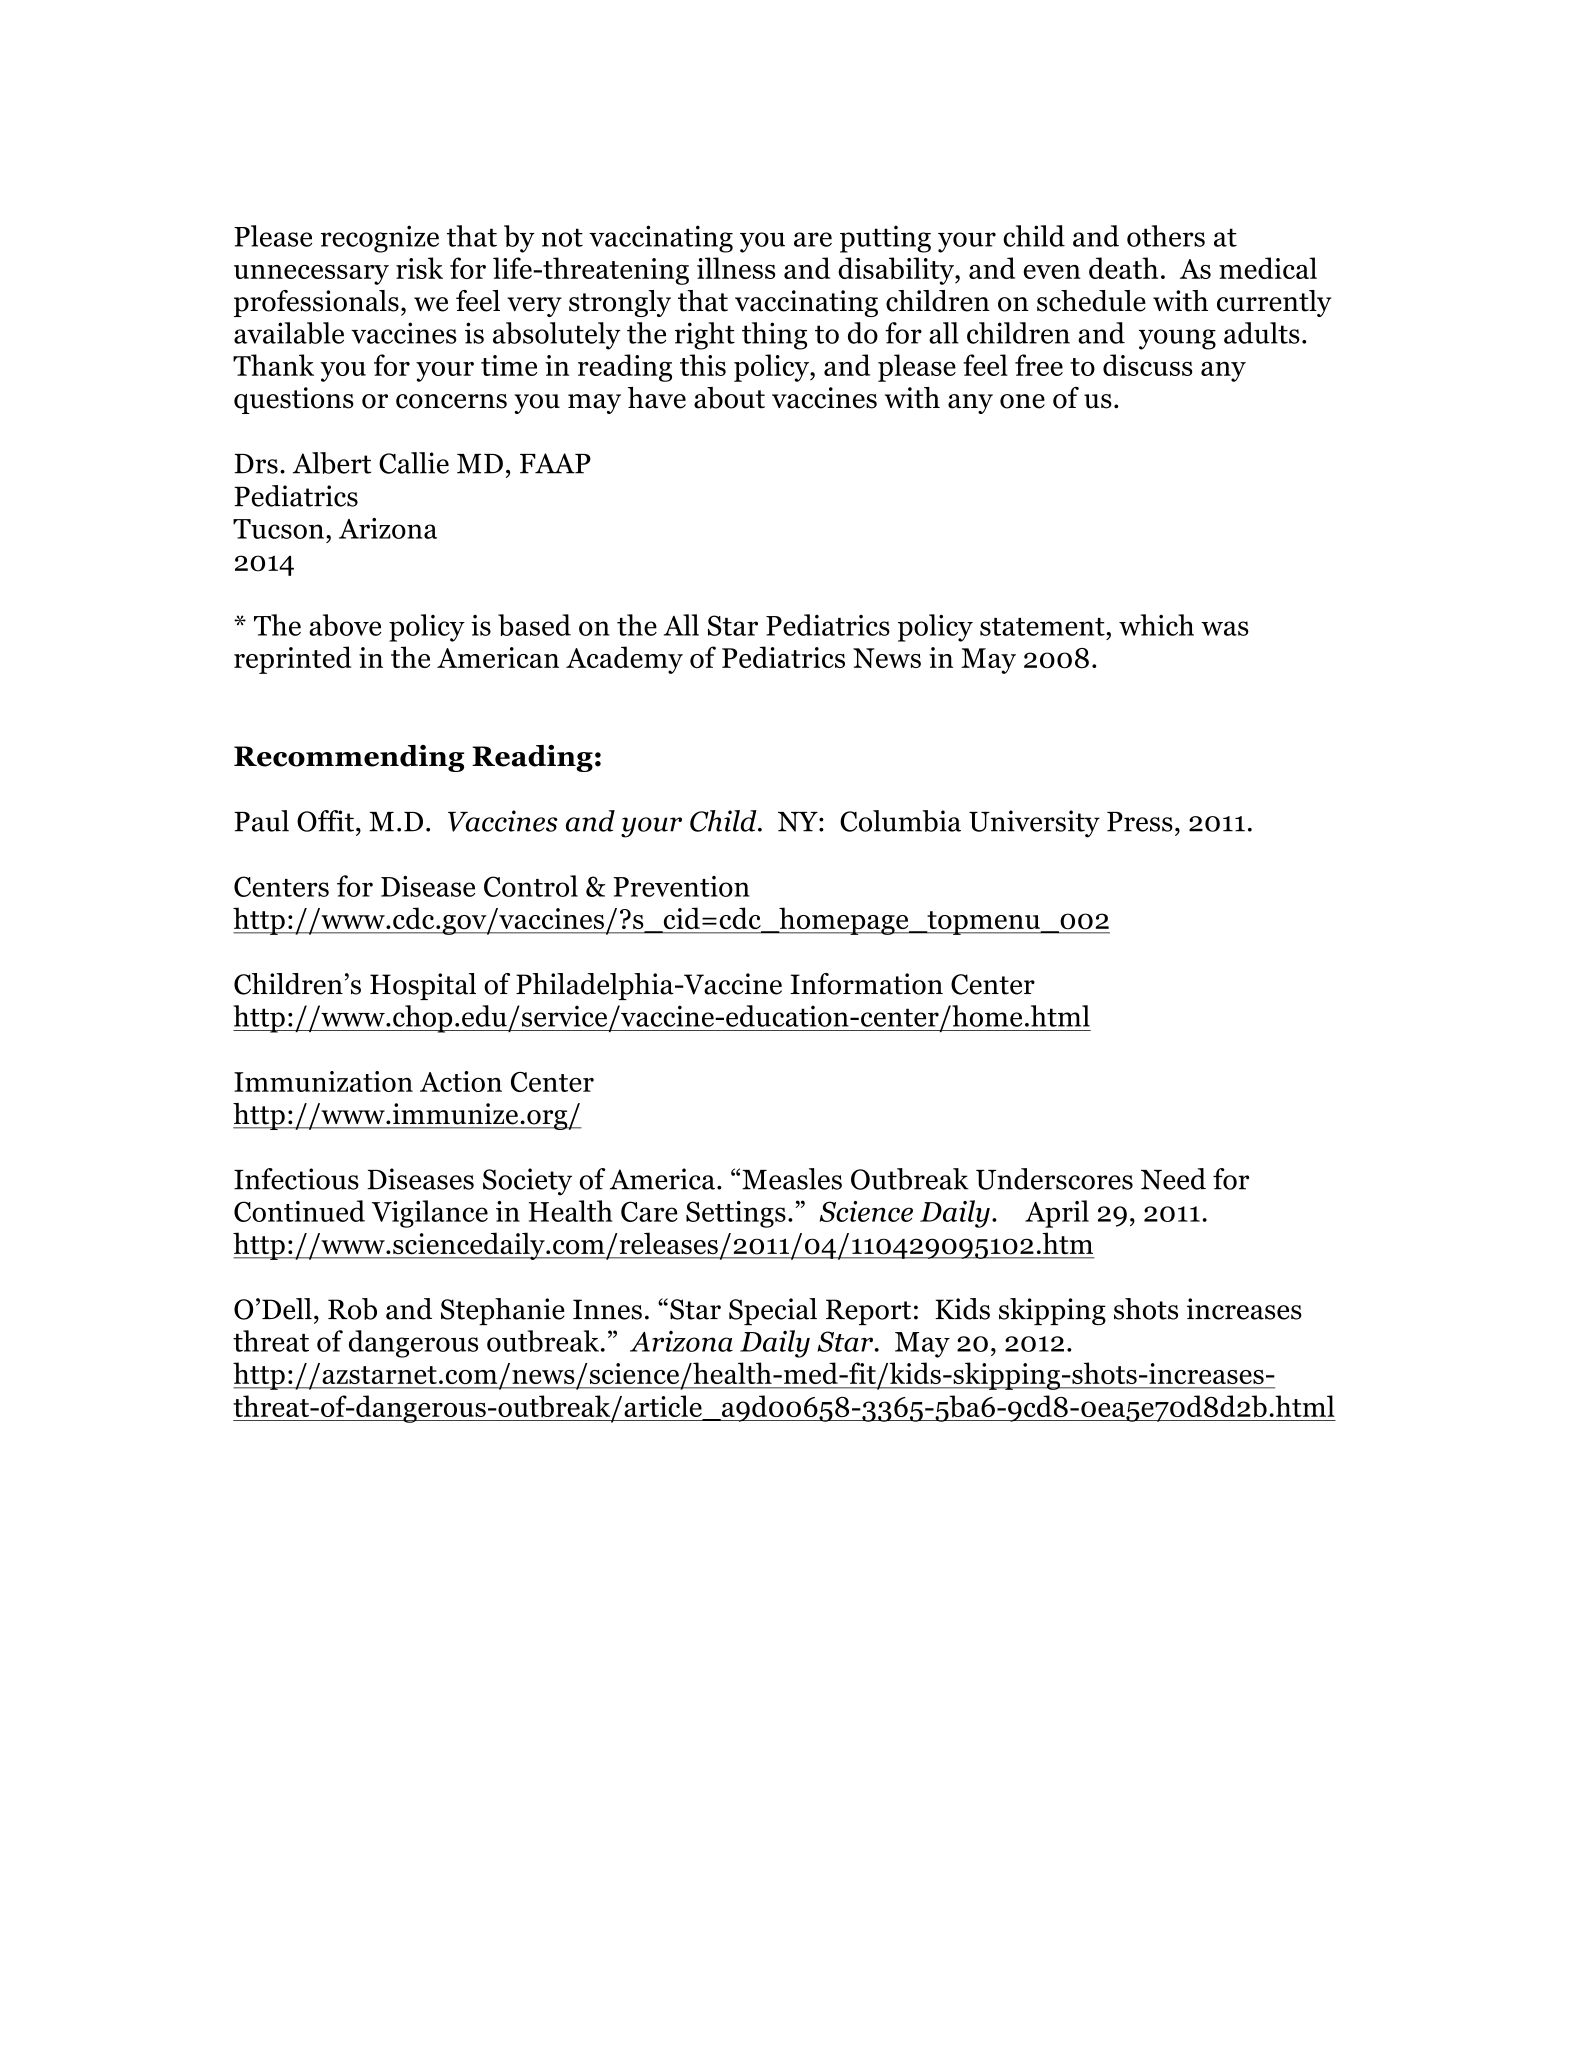  I want to click on death, so click(1123, 268).
